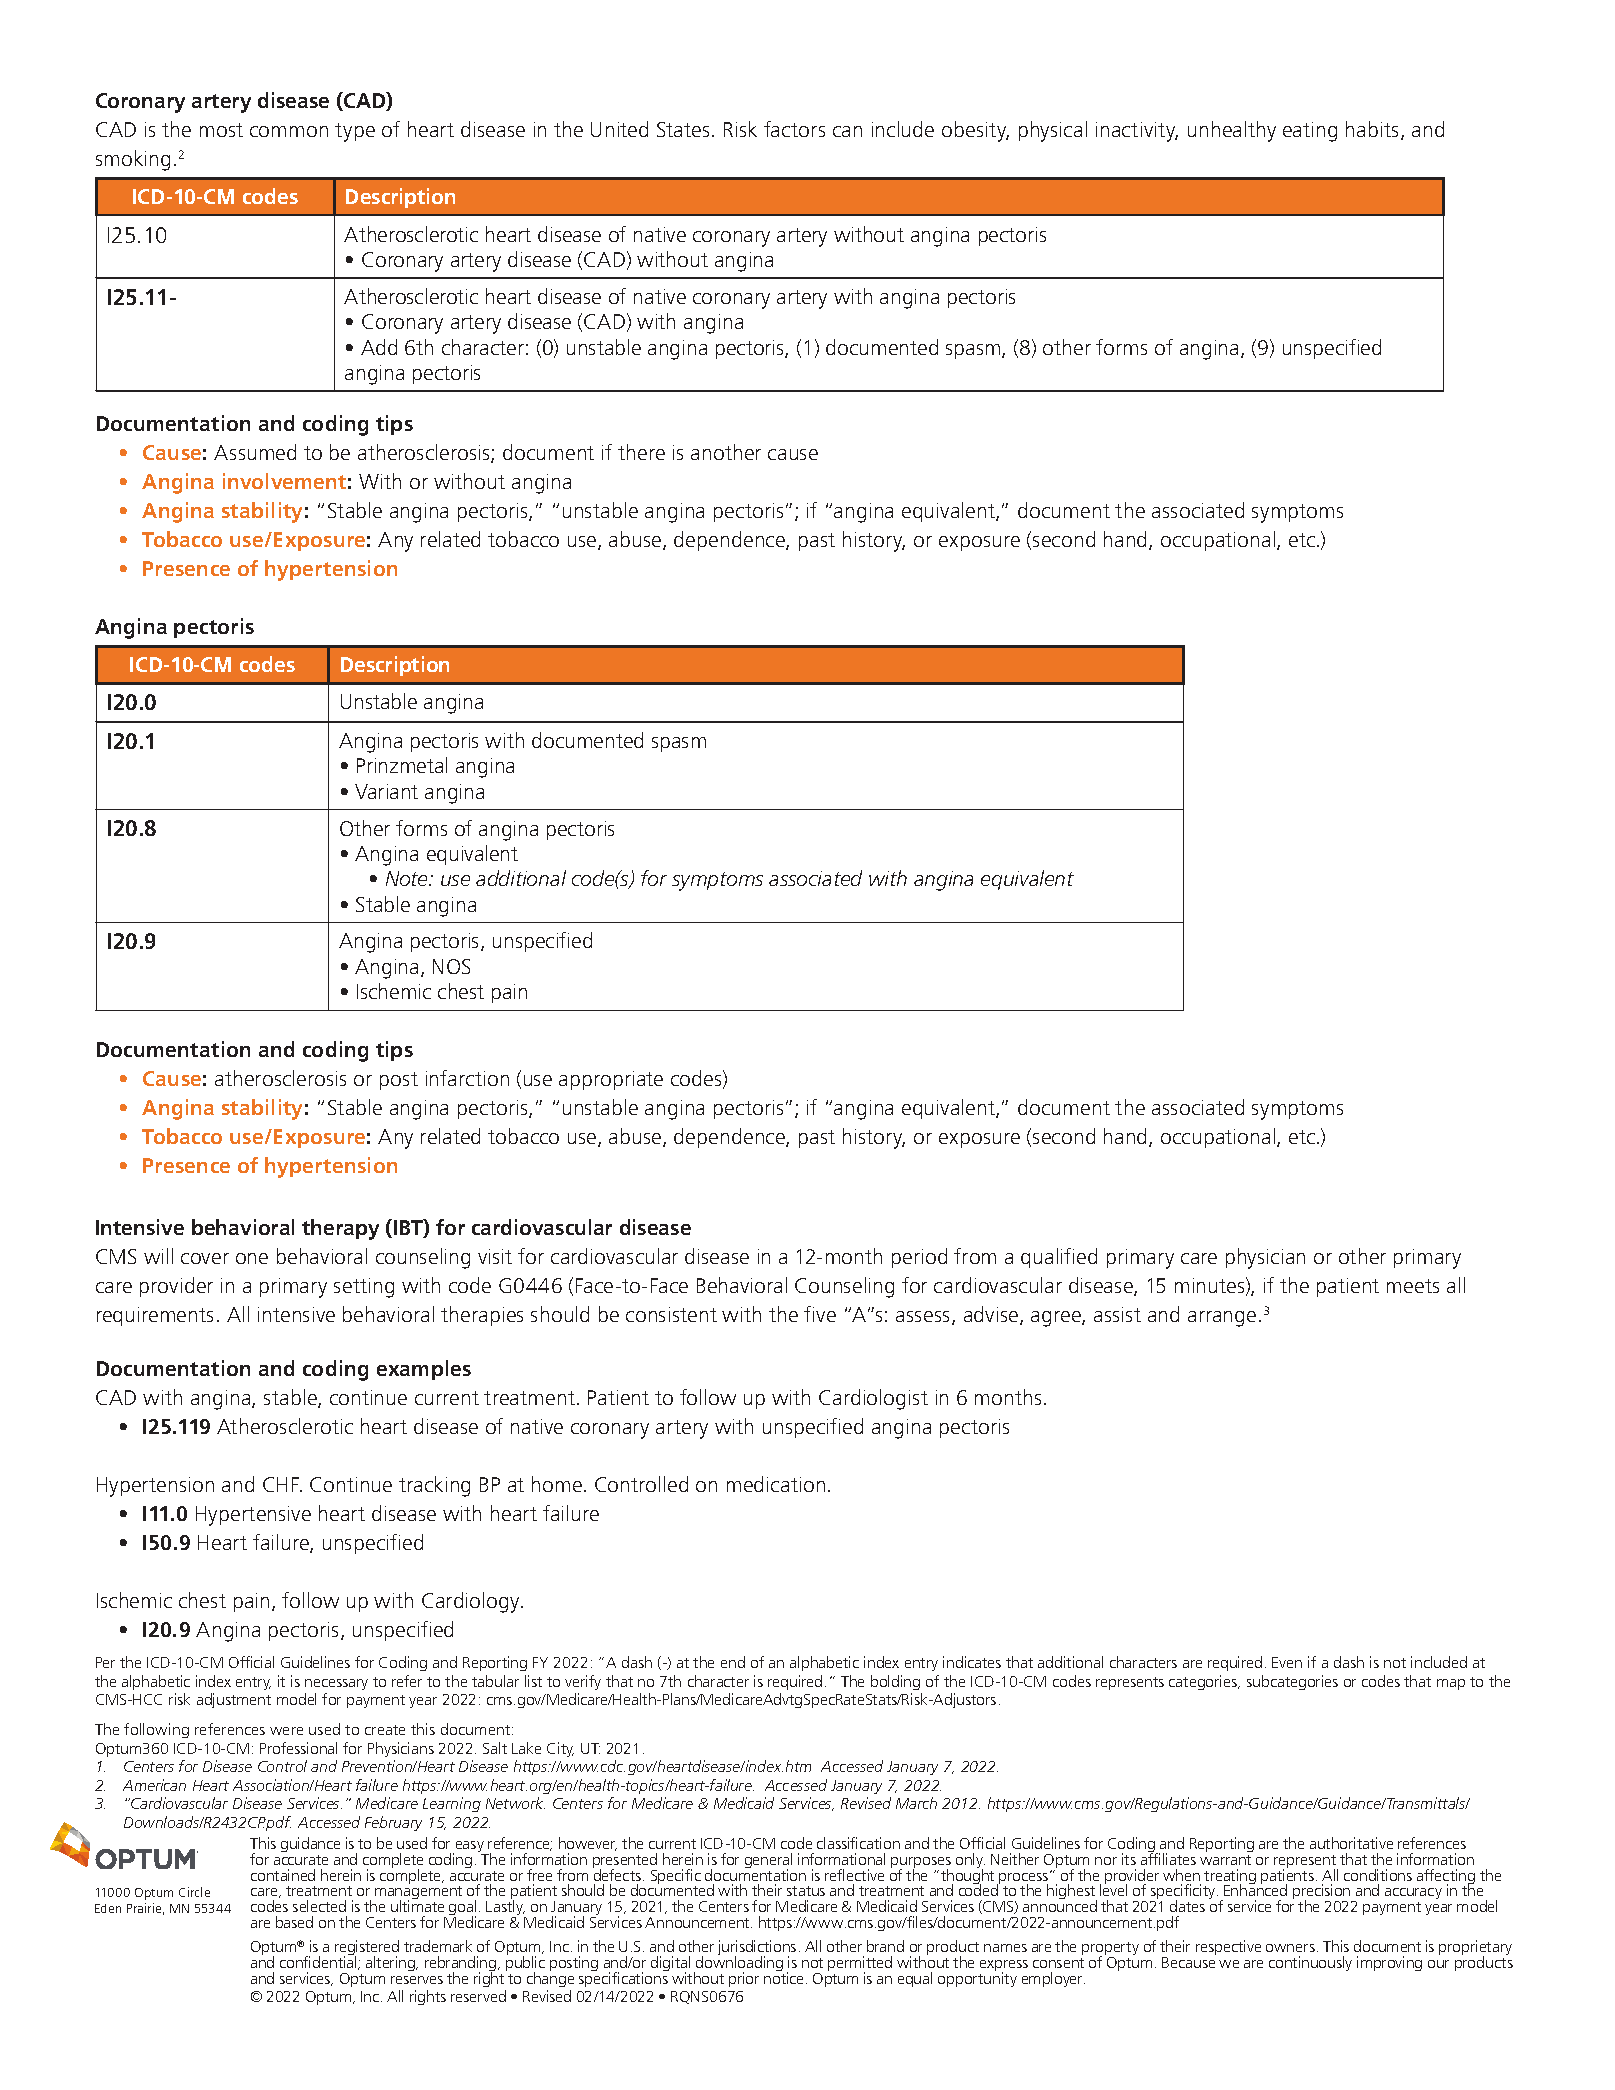  I want to click on meets, so click(1413, 1286).
